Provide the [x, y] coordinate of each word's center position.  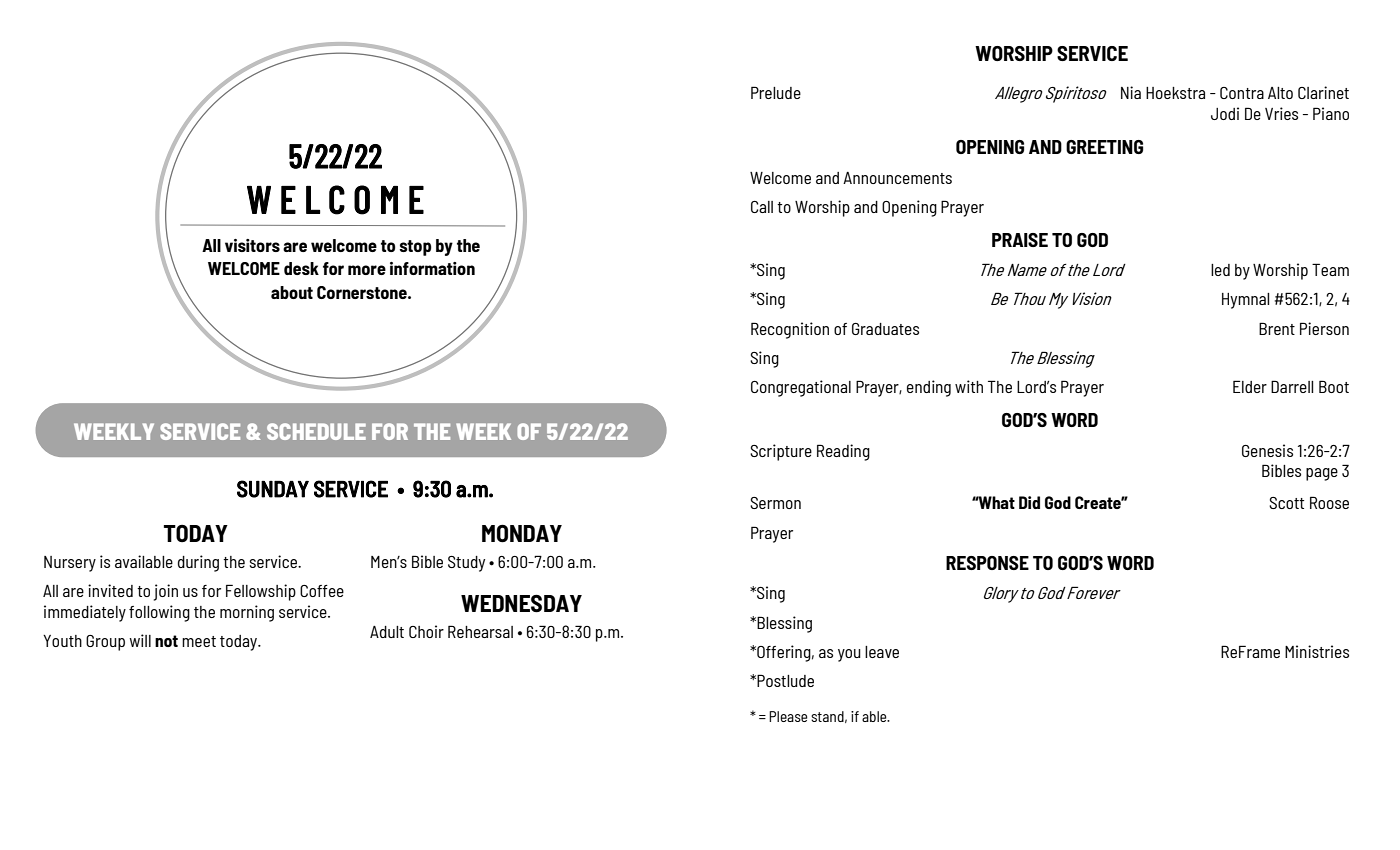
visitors [252, 245]
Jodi [1225, 113]
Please [788, 716]
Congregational [801, 388]
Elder [1250, 386]
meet [199, 641]
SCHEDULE [316, 431]
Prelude [776, 92]
